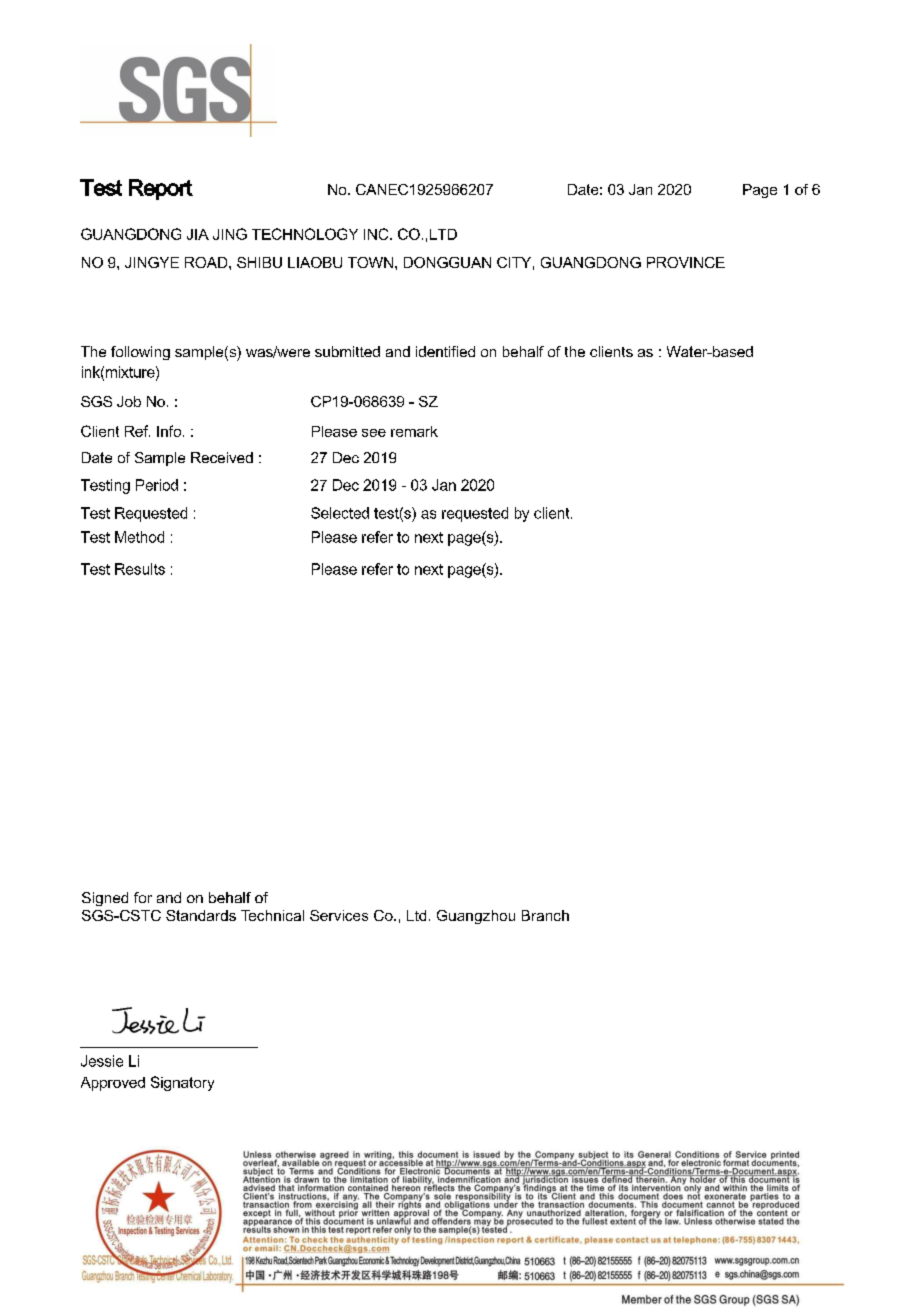  What do you see at coordinates (370, 262) in the image?
I see `TOWN` at bounding box center [370, 262].
